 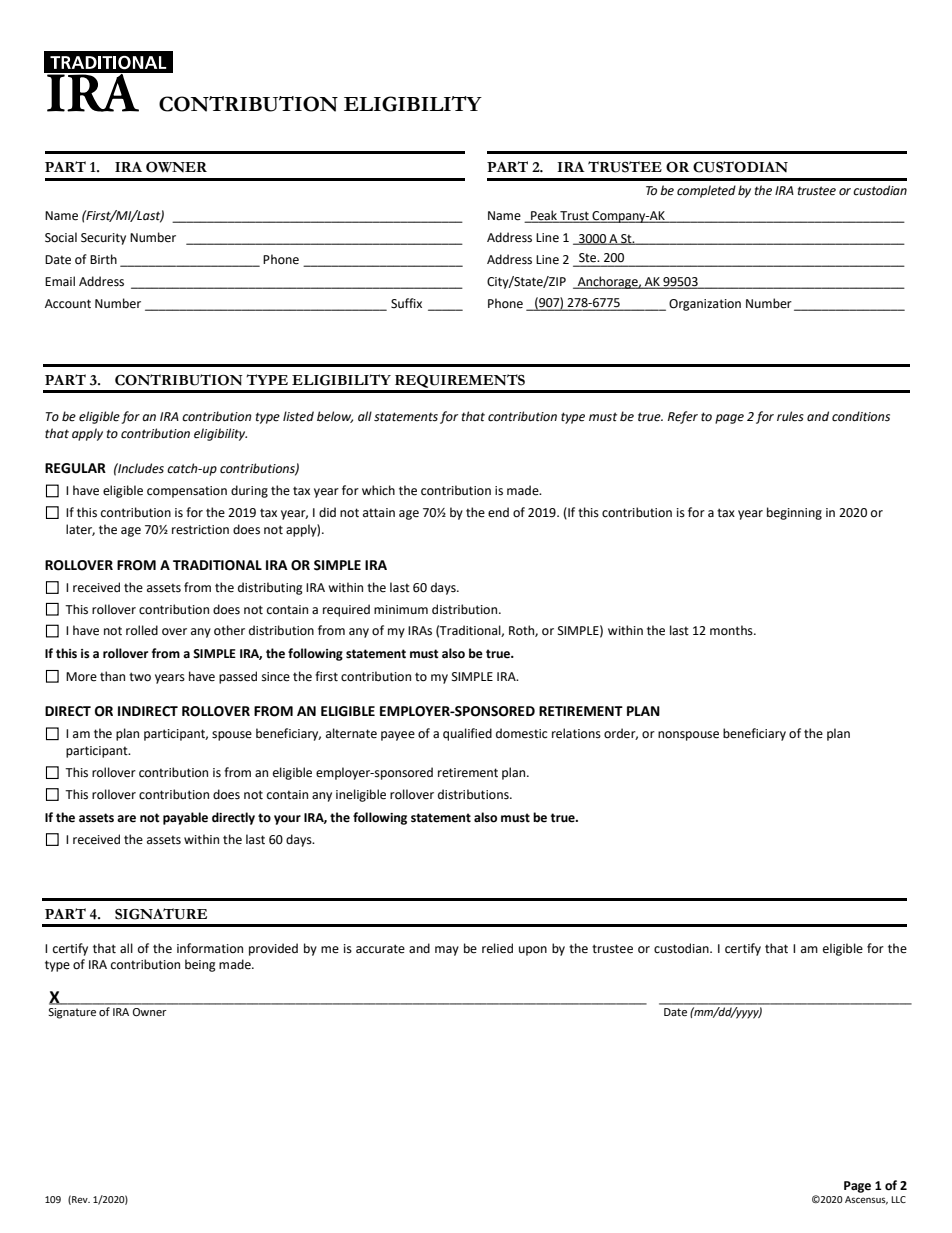 What do you see at coordinates (210, 948) in the image?
I see `information` at bounding box center [210, 948].
